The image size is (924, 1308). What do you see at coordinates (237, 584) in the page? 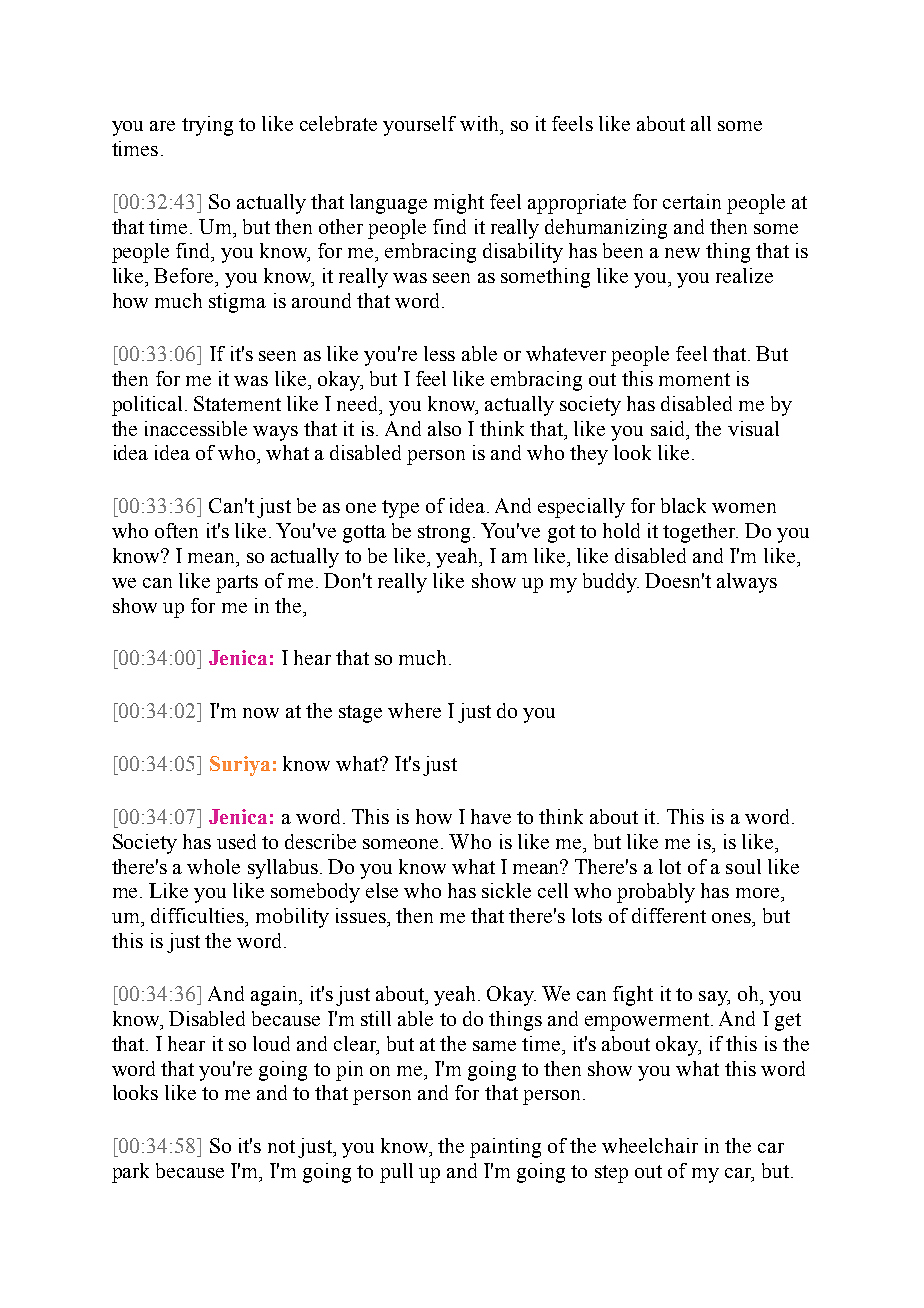
I see `parts` at bounding box center [237, 584].
